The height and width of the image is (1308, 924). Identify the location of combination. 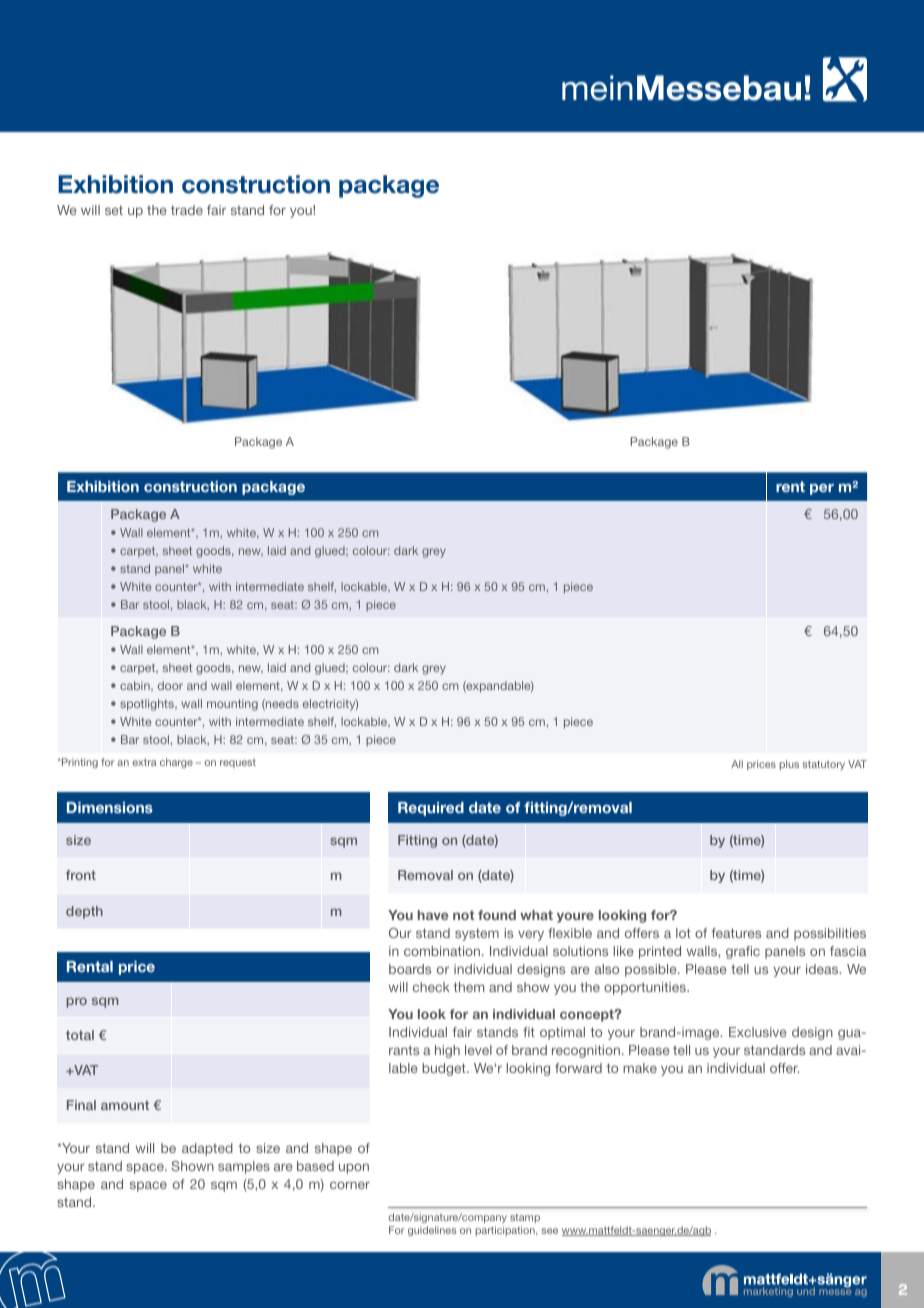
(442, 951).
